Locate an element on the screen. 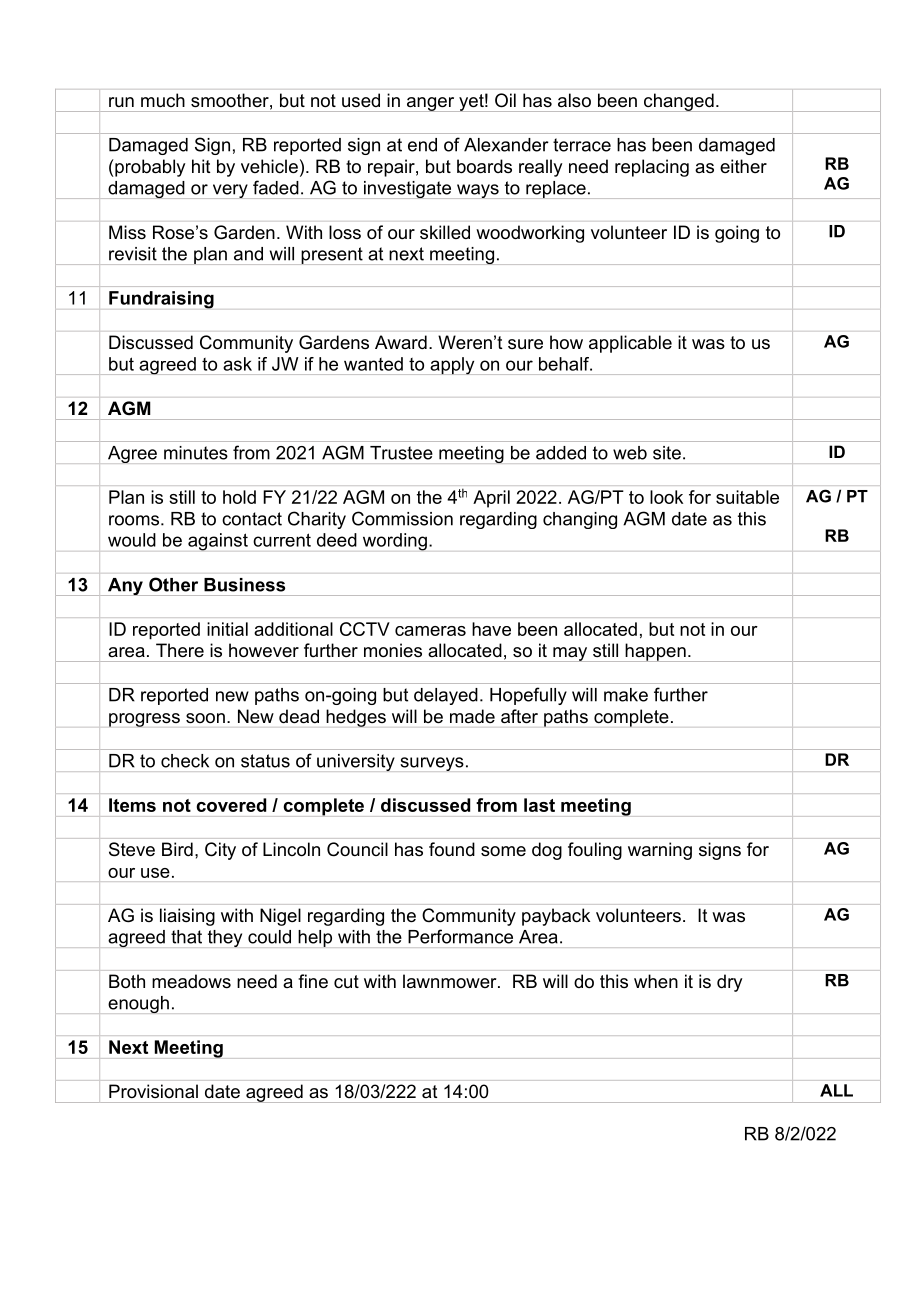  hit is located at coordinates (201, 166).
